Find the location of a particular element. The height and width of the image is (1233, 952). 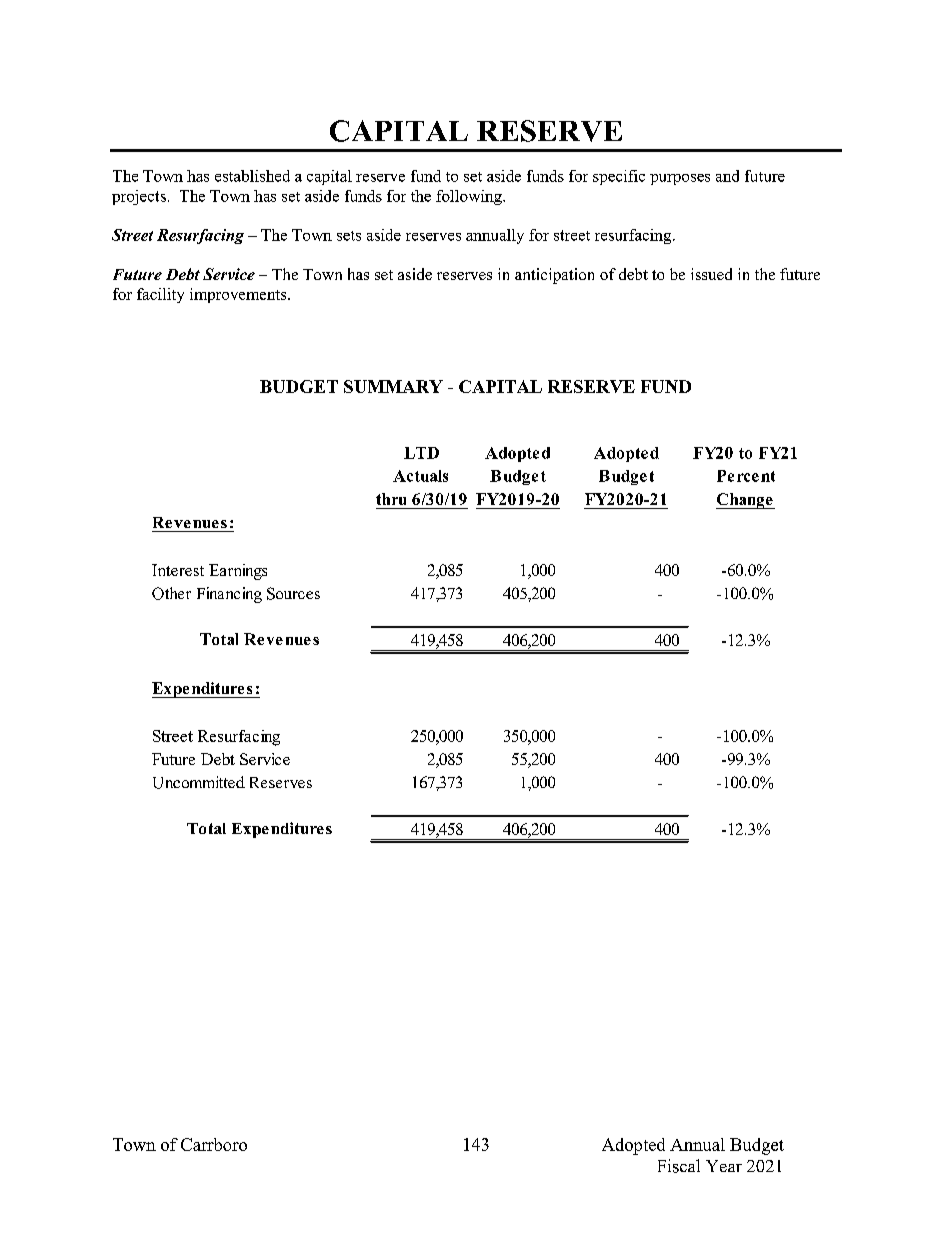

Change is located at coordinates (745, 501).
